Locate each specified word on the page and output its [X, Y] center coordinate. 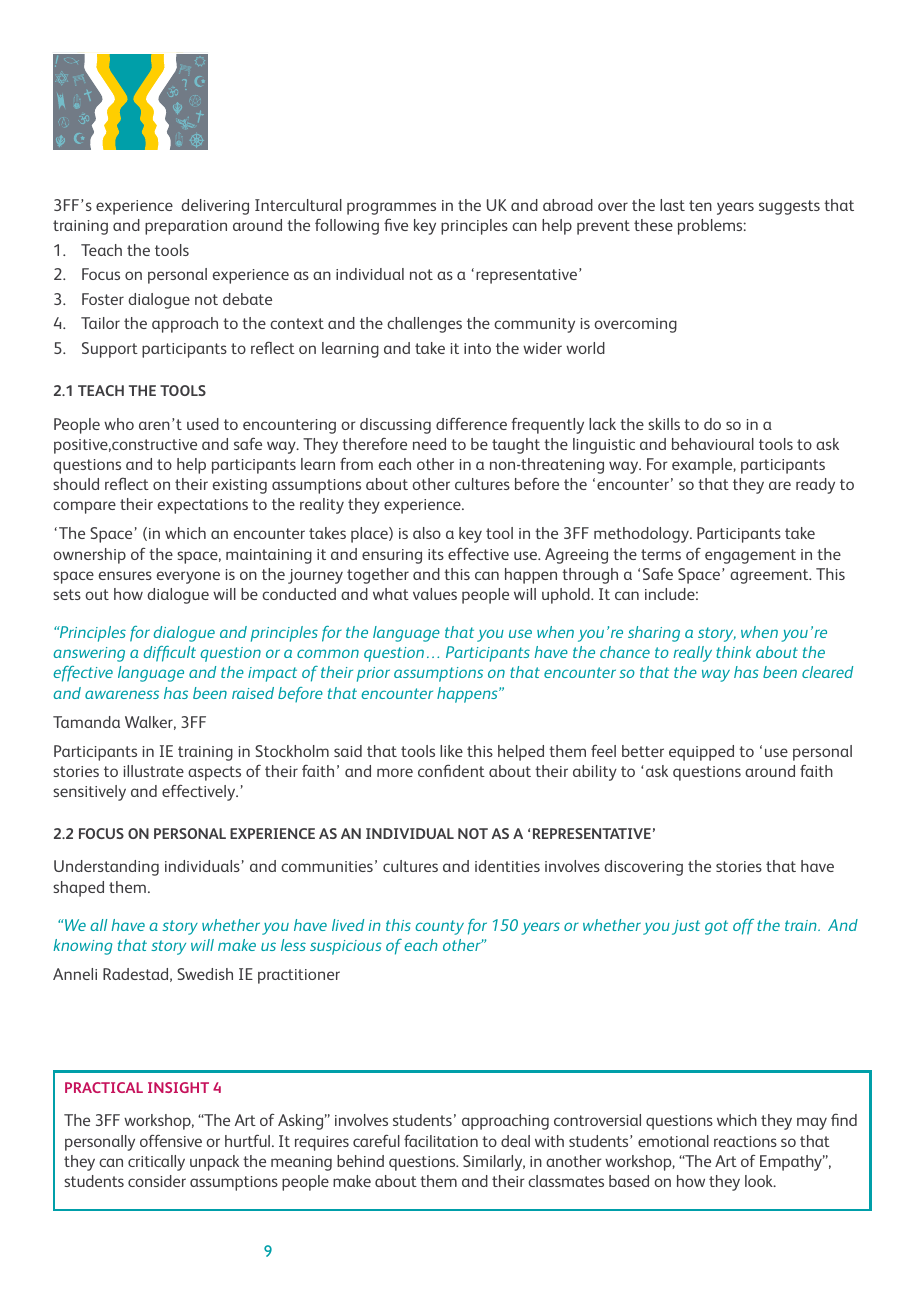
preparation [186, 227]
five [396, 224]
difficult [170, 654]
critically [156, 1163]
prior [373, 674]
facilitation [441, 1140]
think [733, 652]
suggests [789, 207]
